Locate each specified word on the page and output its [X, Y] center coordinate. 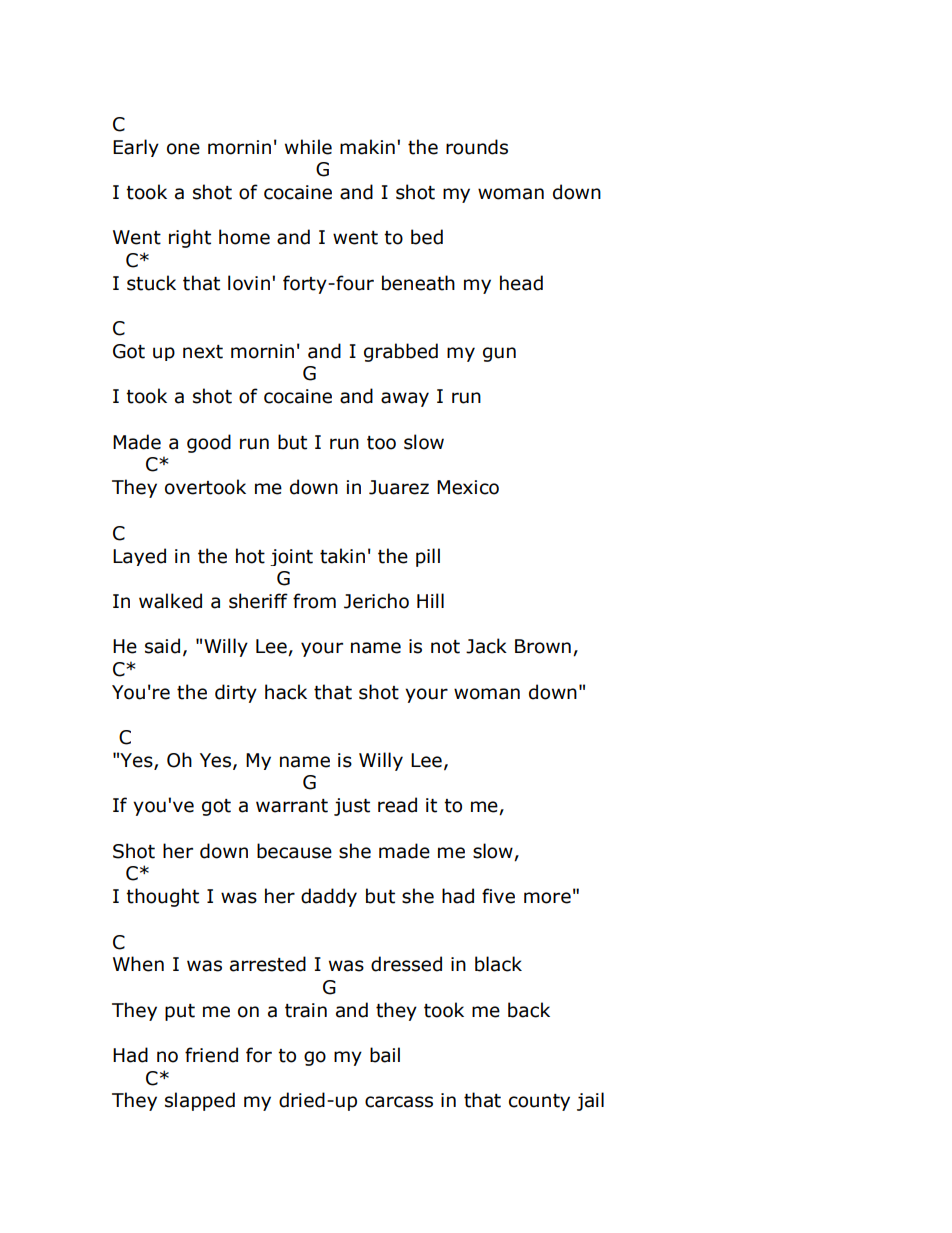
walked [170, 601]
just [352, 807]
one [183, 149]
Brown [543, 646]
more [547, 898]
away [405, 399]
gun [499, 354]
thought [162, 897]
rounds [477, 147]
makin [367, 147]
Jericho [376, 601]
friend [211, 1055]
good [209, 443]
